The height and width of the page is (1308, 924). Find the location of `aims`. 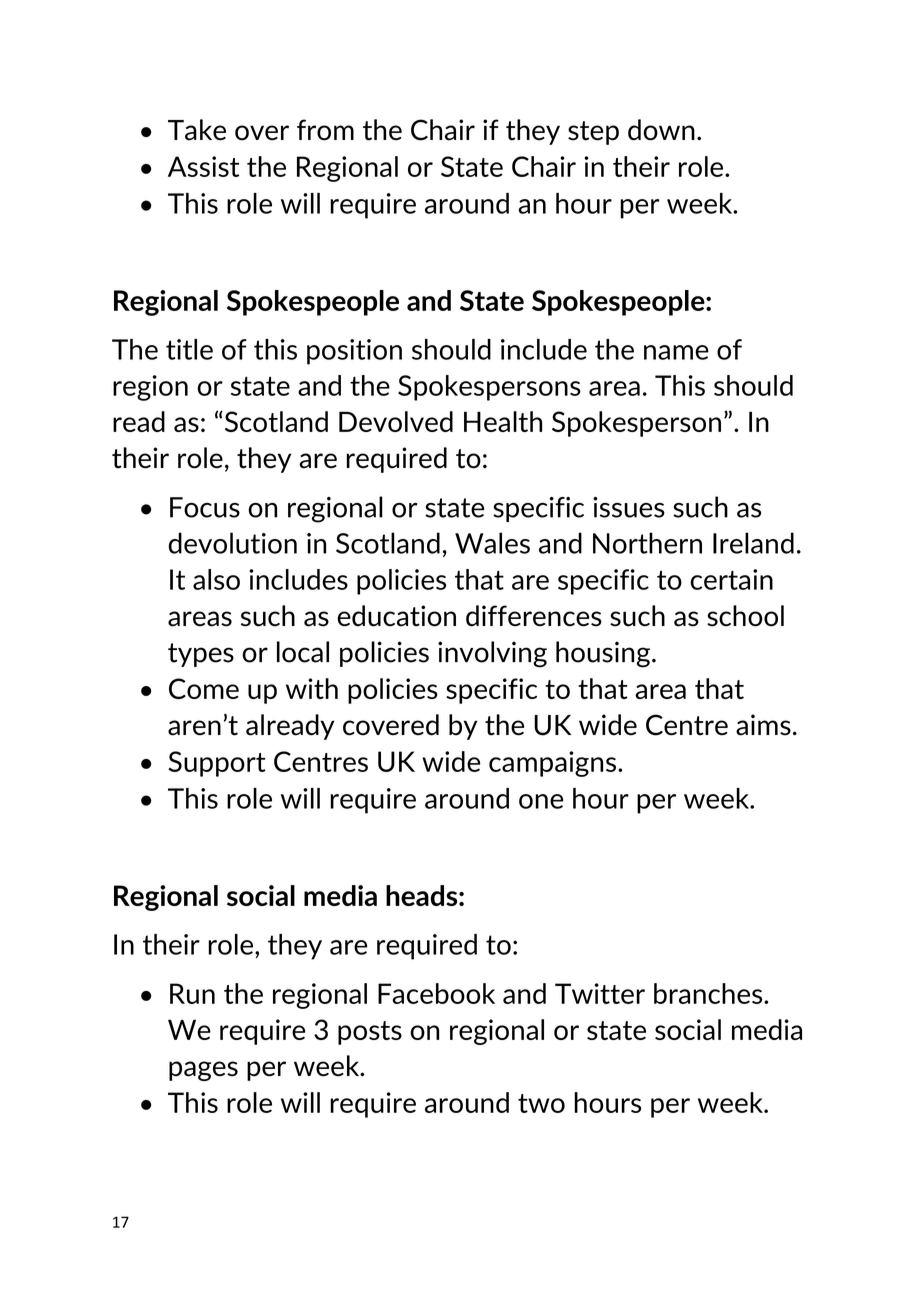

aims is located at coordinates (763, 725).
